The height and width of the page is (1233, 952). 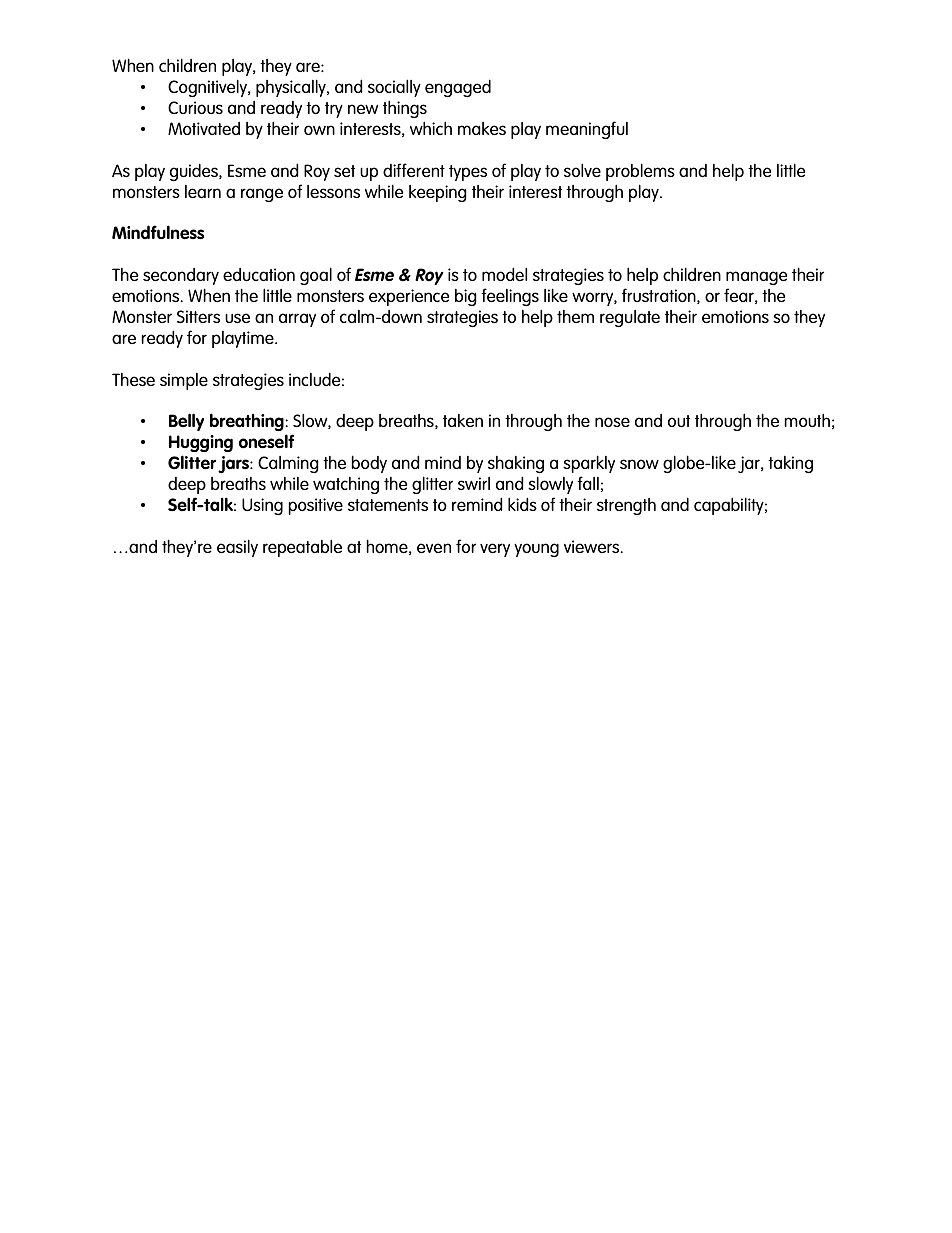 What do you see at coordinates (186, 422) in the page?
I see `Belly` at bounding box center [186, 422].
